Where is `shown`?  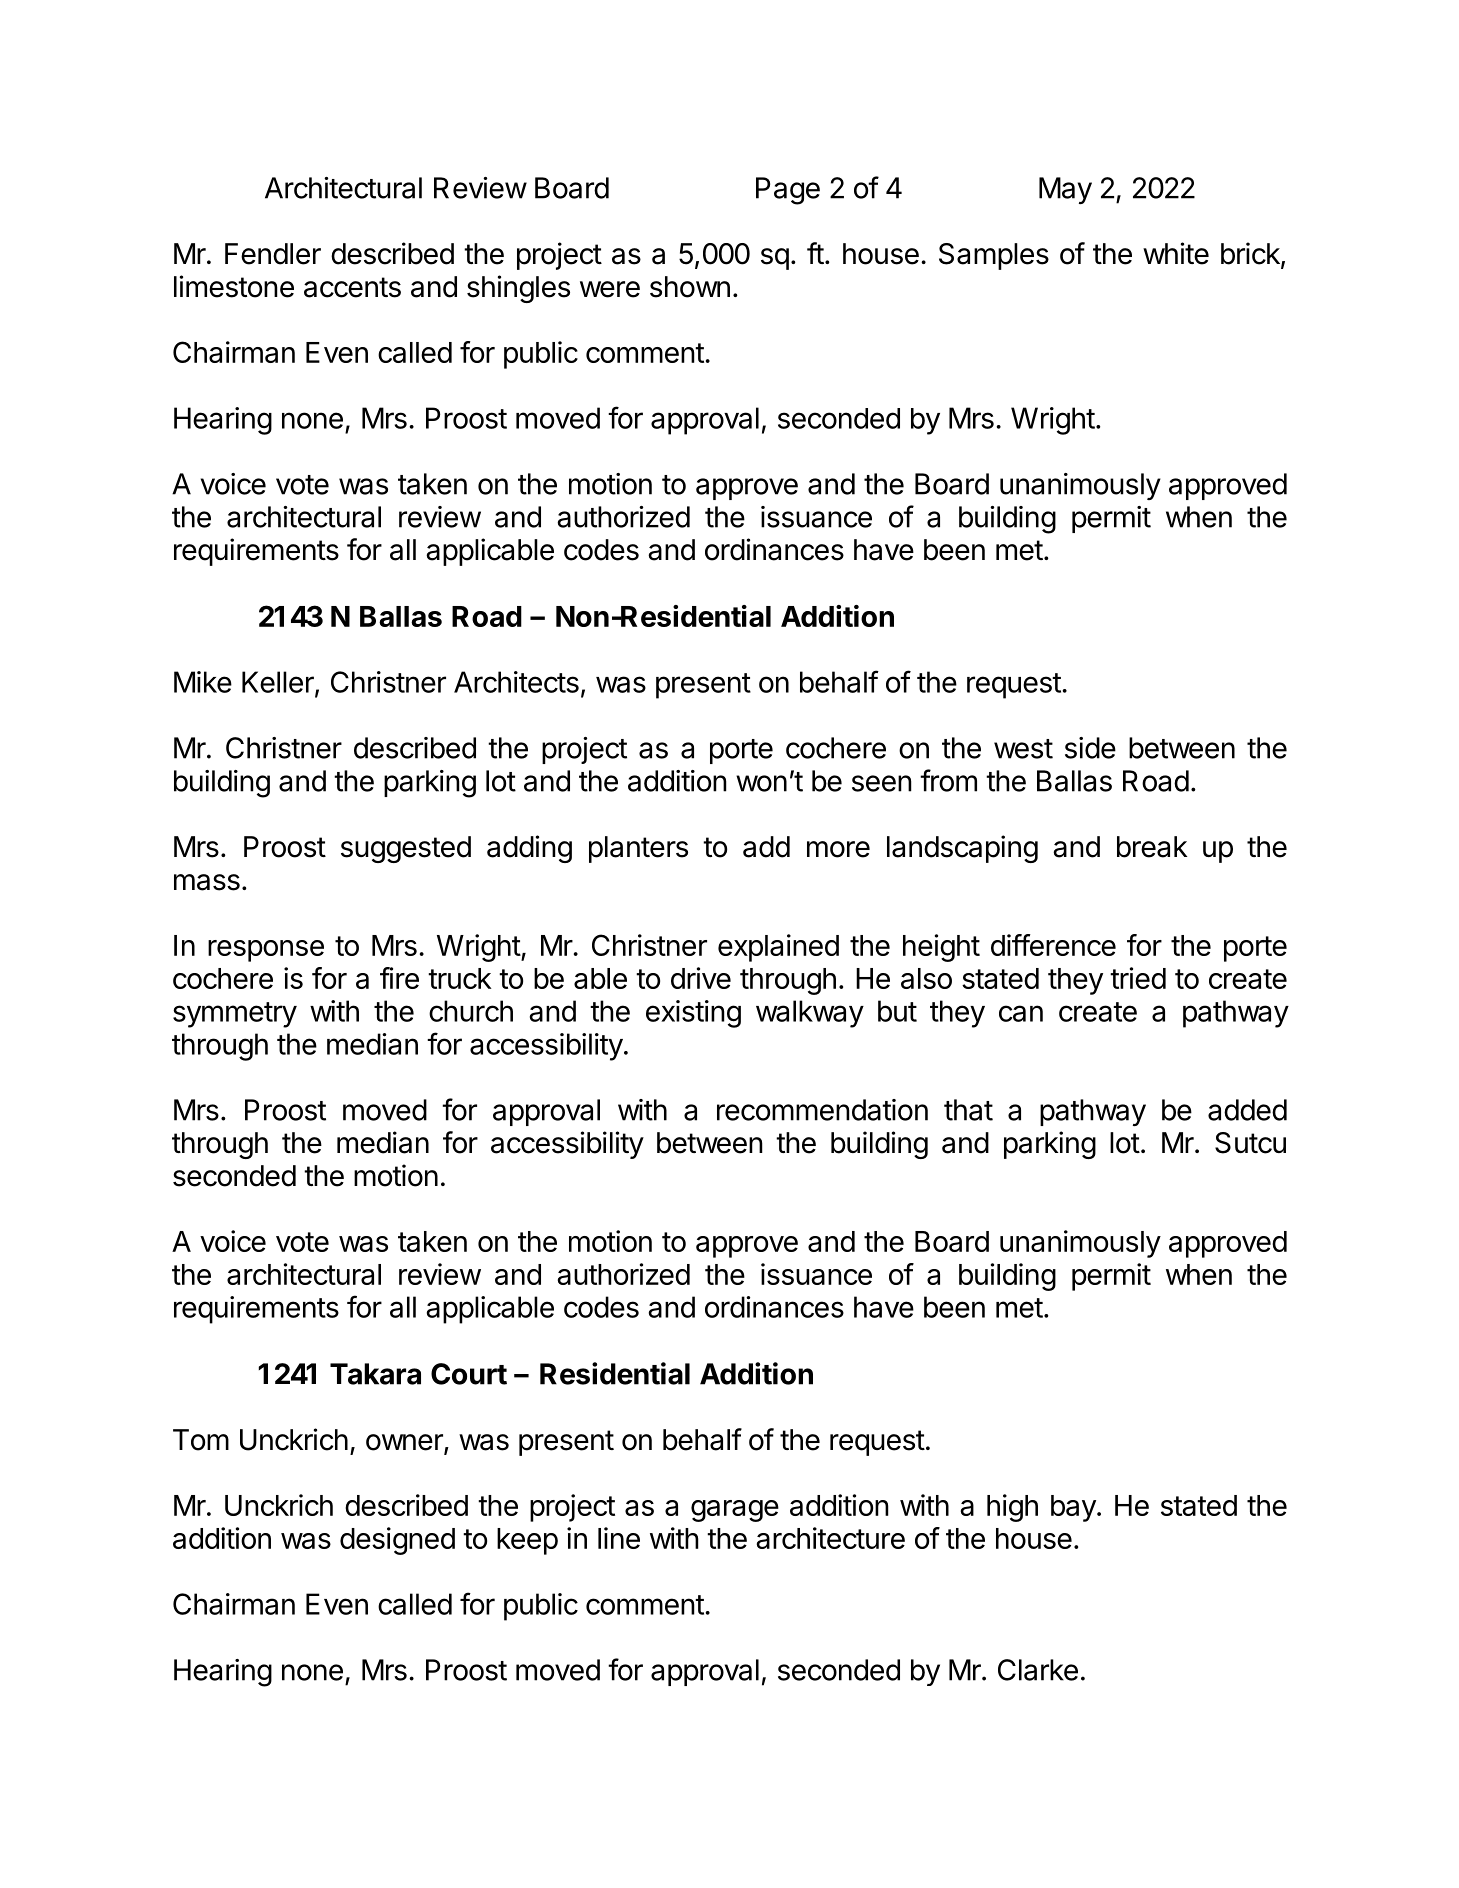
shown is located at coordinates (690, 287).
